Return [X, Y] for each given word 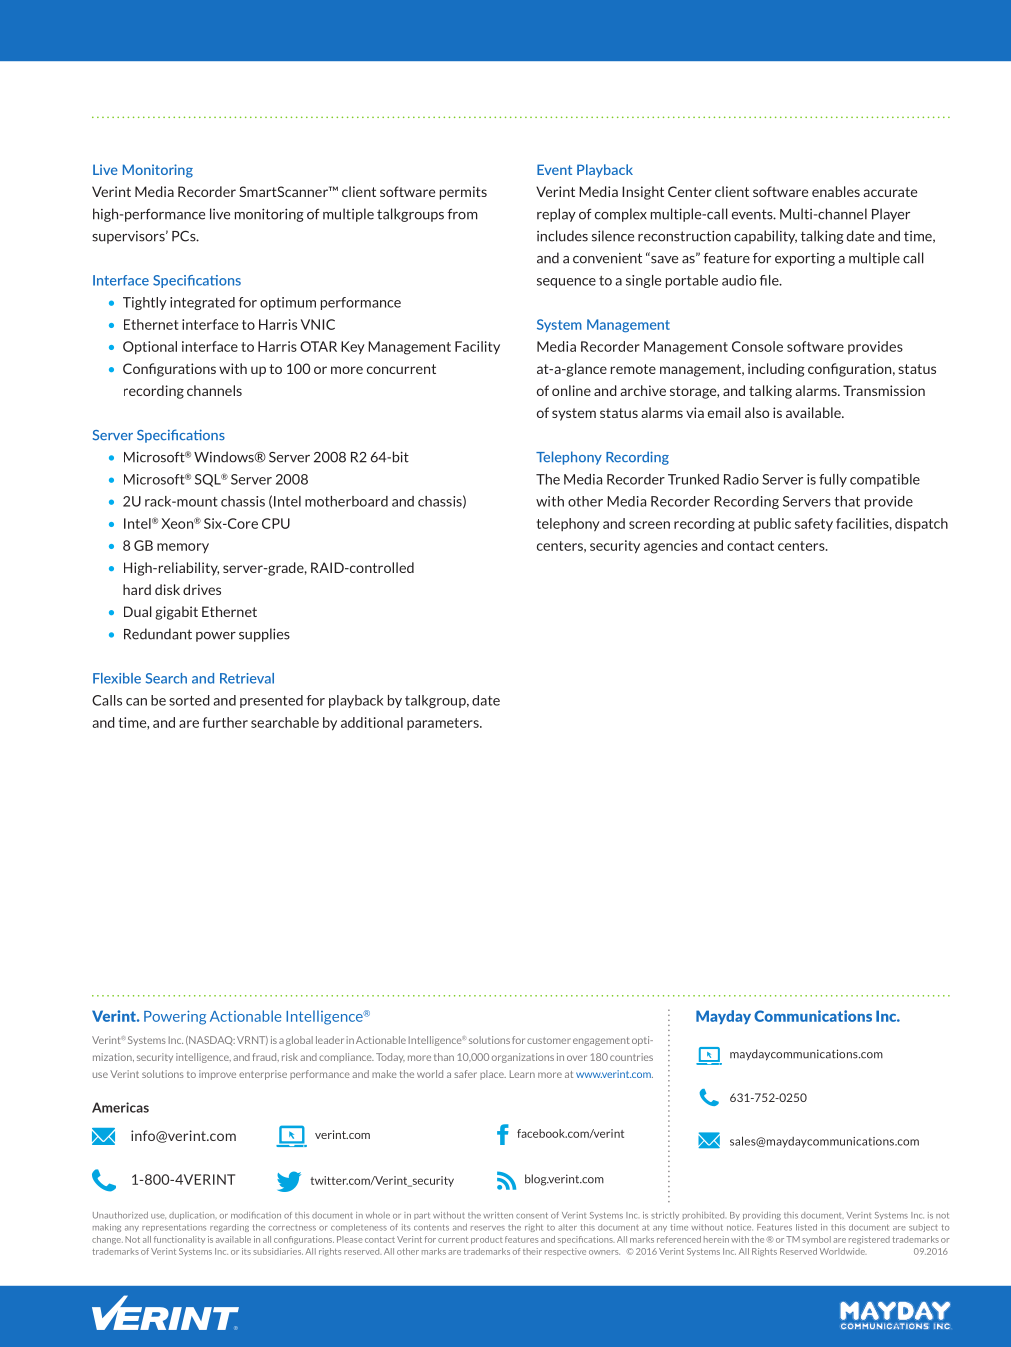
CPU [276, 523]
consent [532, 1215]
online [571, 390]
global [299, 1041]
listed [806, 1227]
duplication [193, 1216]
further [225, 722]
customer [549, 1040]
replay [556, 215]
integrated [202, 303]
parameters [444, 724]
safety [814, 524]
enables [836, 191]
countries [631, 1057]
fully [833, 480]
